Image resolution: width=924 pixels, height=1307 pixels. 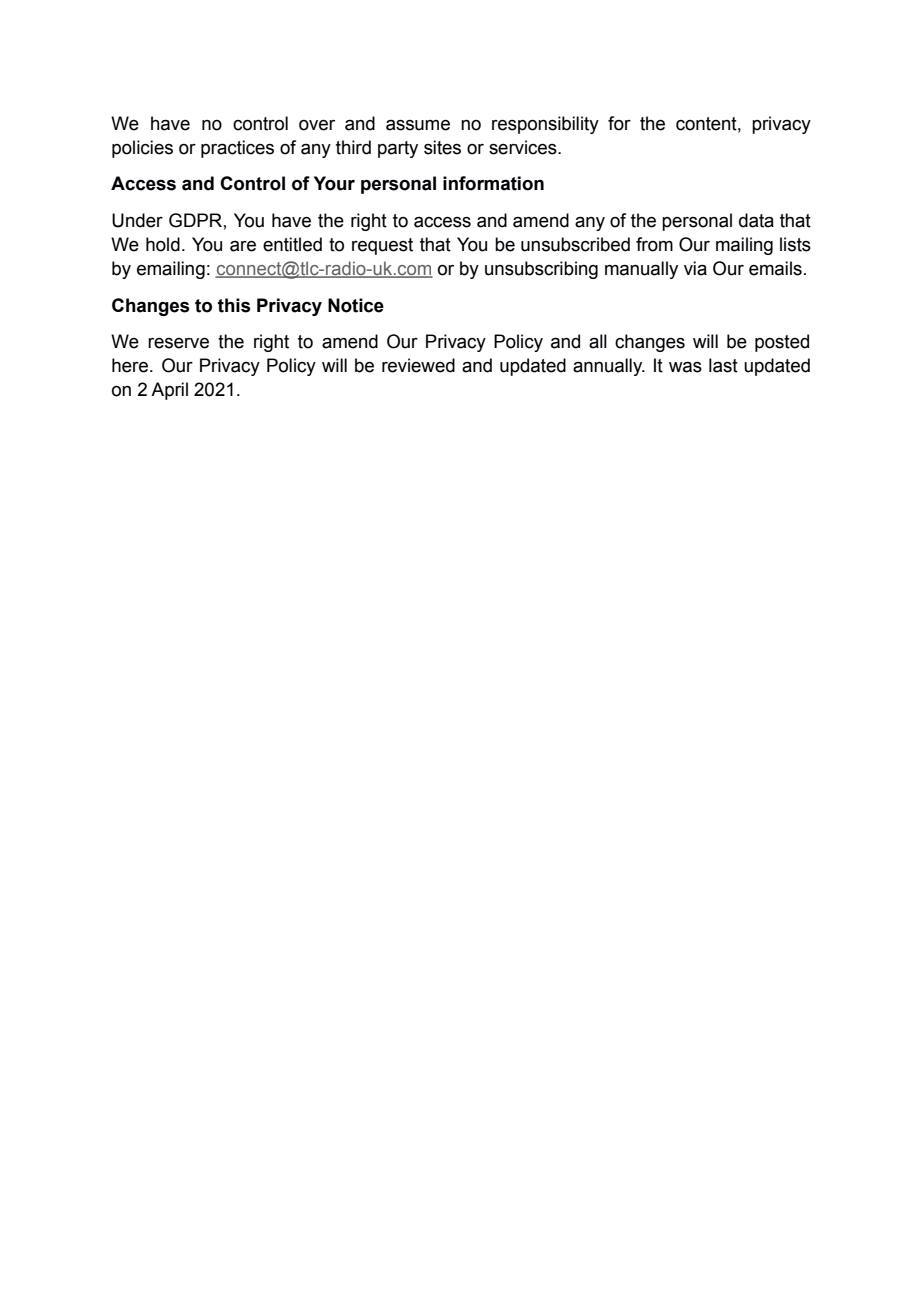 I want to click on reviewed, so click(x=418, y=365).
